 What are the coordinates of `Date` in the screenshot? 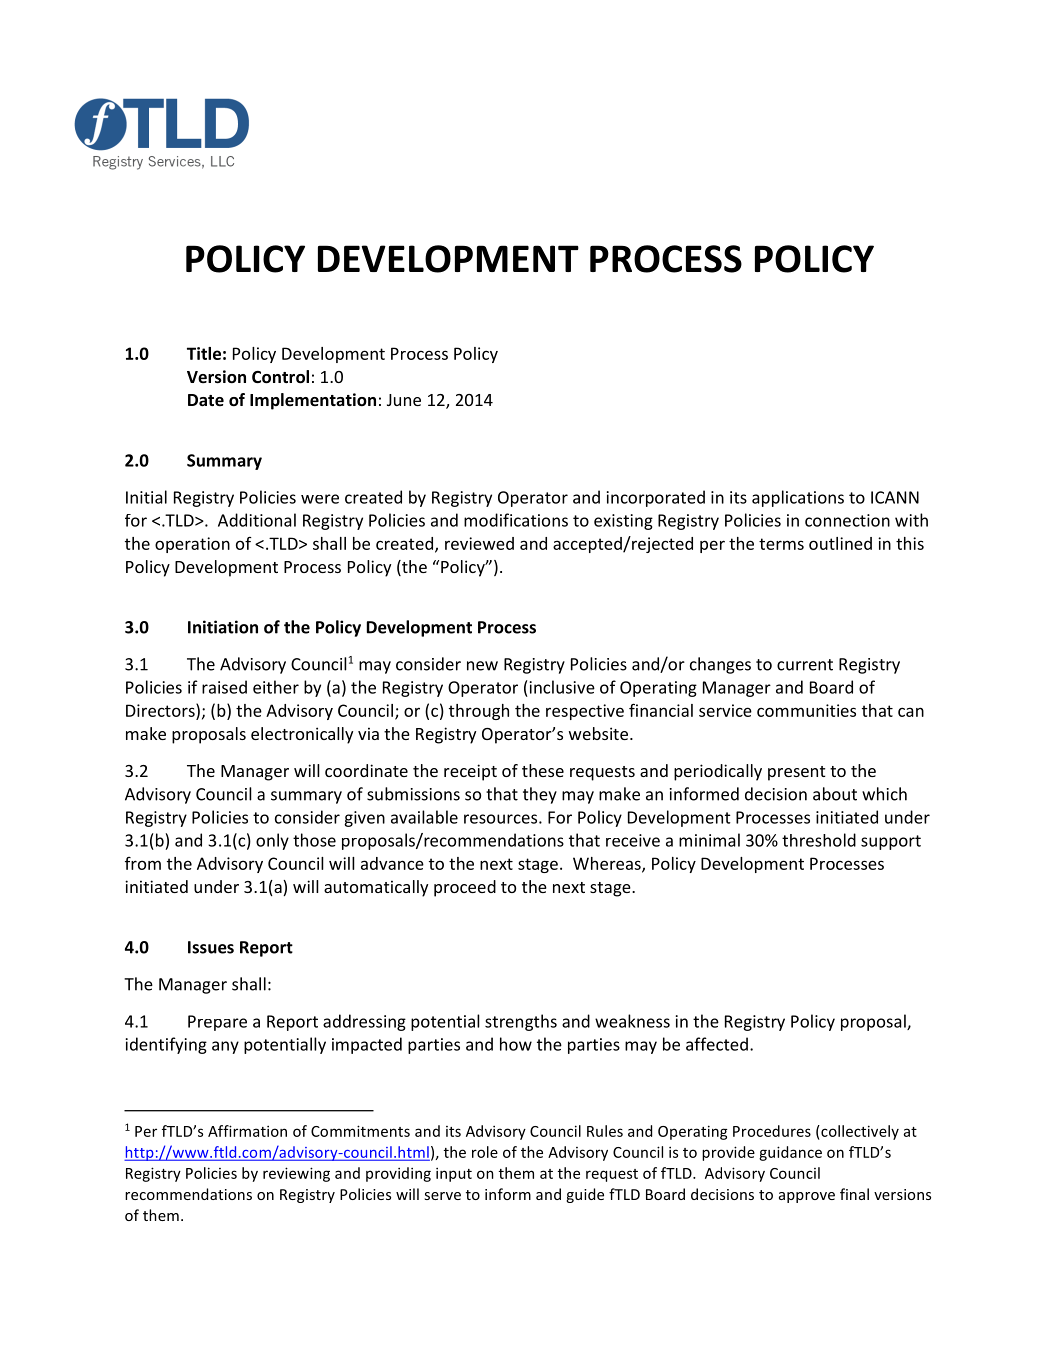 It's located at (206, 400).
